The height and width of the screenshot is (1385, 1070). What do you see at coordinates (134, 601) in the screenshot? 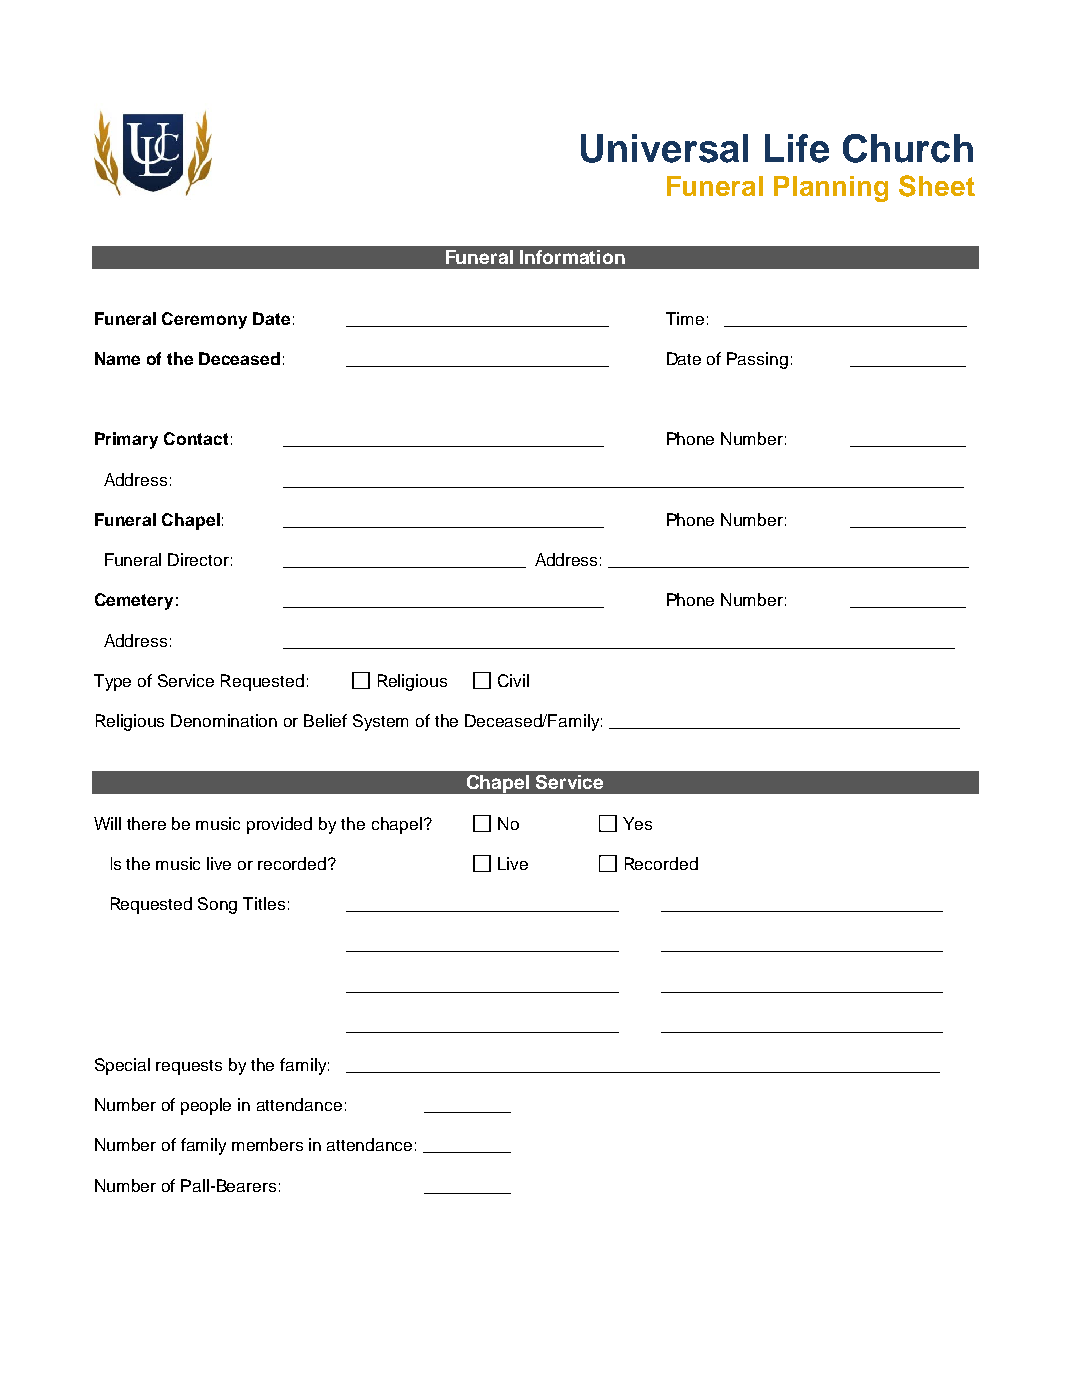
I see `Cemetery` at bounding box center [134, 601].
